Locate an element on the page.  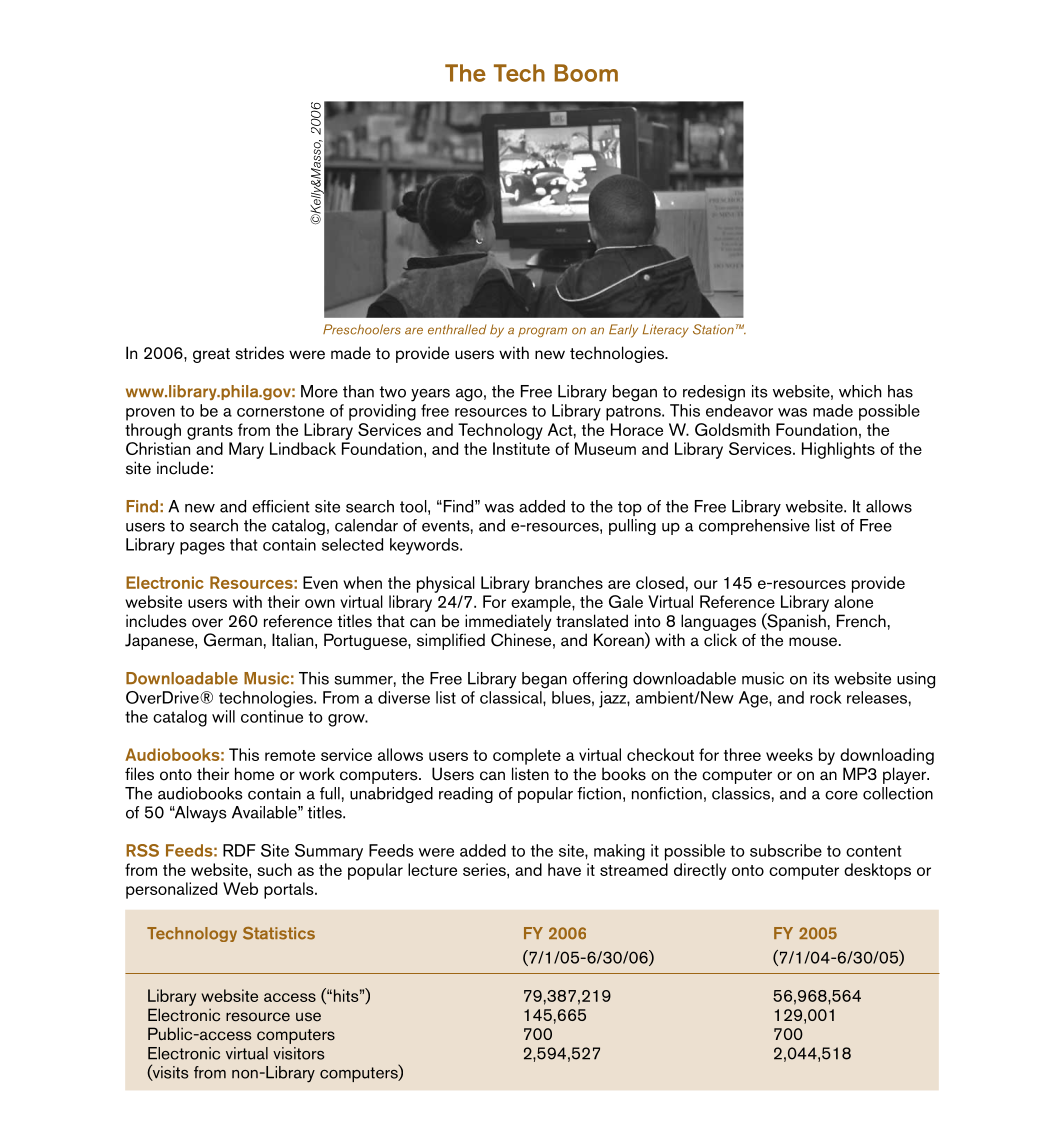
Station is located at coordinates (713, 329).
